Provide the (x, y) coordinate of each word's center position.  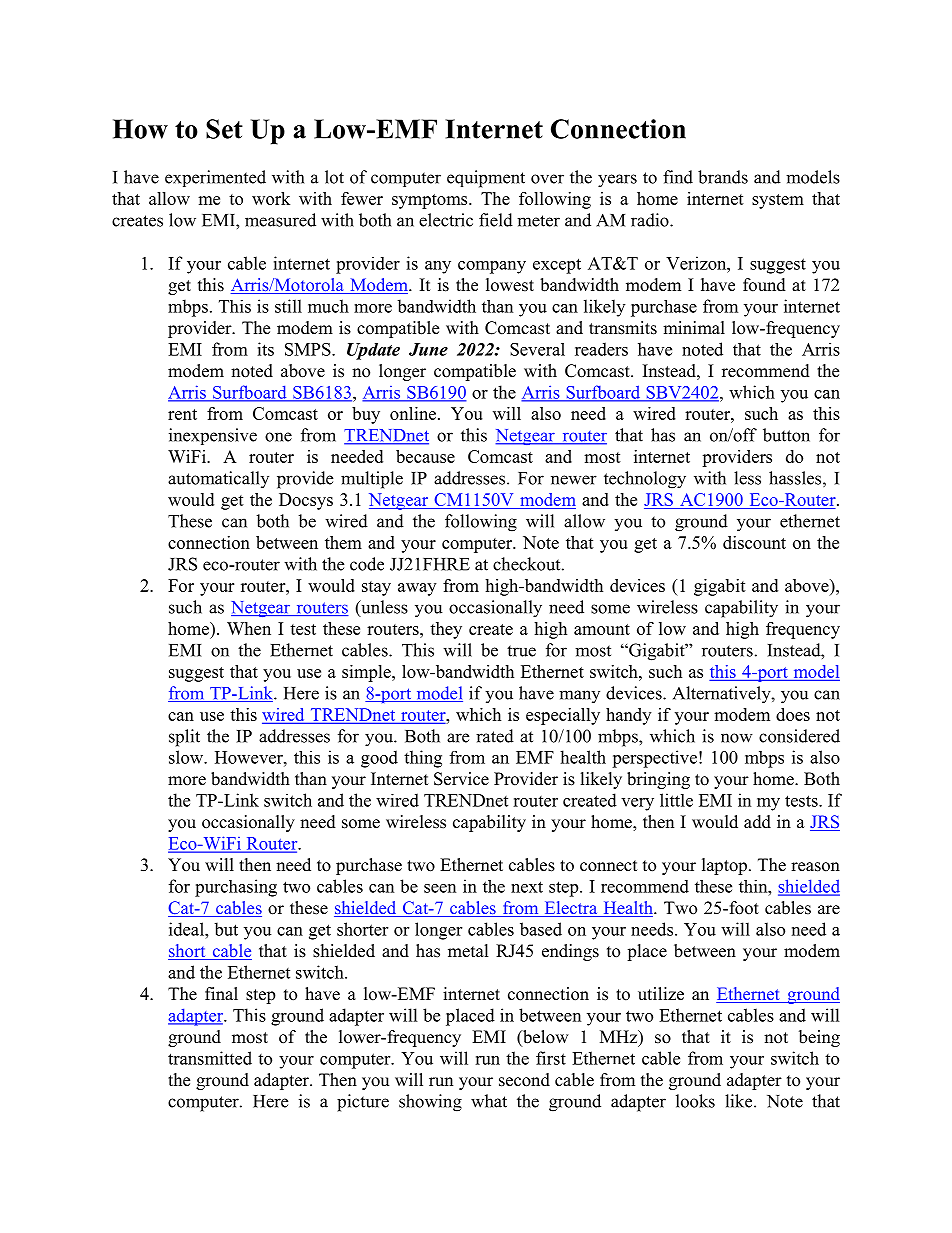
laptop (724, 866)
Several (537, 349)
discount (754, 542)
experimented (215, 178)
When (249, 628)
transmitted (210, 1058)
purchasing (236, 888)
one (278, 437)
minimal (694, 327)
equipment (486, 179)
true (521, 651)
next (527, 887)
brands (723, 177)
